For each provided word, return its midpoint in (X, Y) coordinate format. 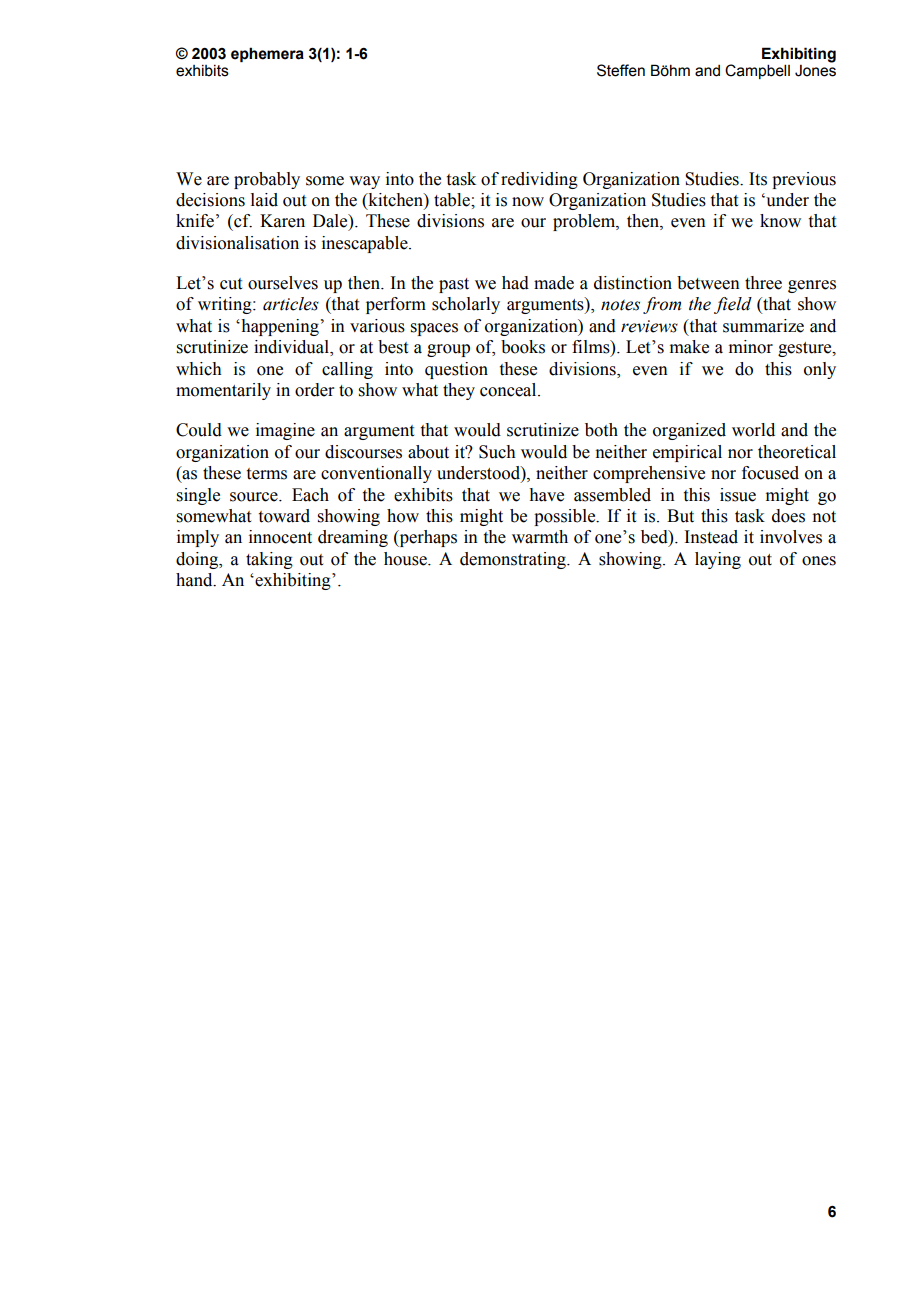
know (780, 221)
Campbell (757, 71)
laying (718, 560)
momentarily (223, 391)
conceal (509, 390)
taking (269, 560)
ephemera (267, 54)
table (453, 200)
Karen (282, 221)
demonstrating (514, 560)
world (753, 430)
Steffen (621, 70)
